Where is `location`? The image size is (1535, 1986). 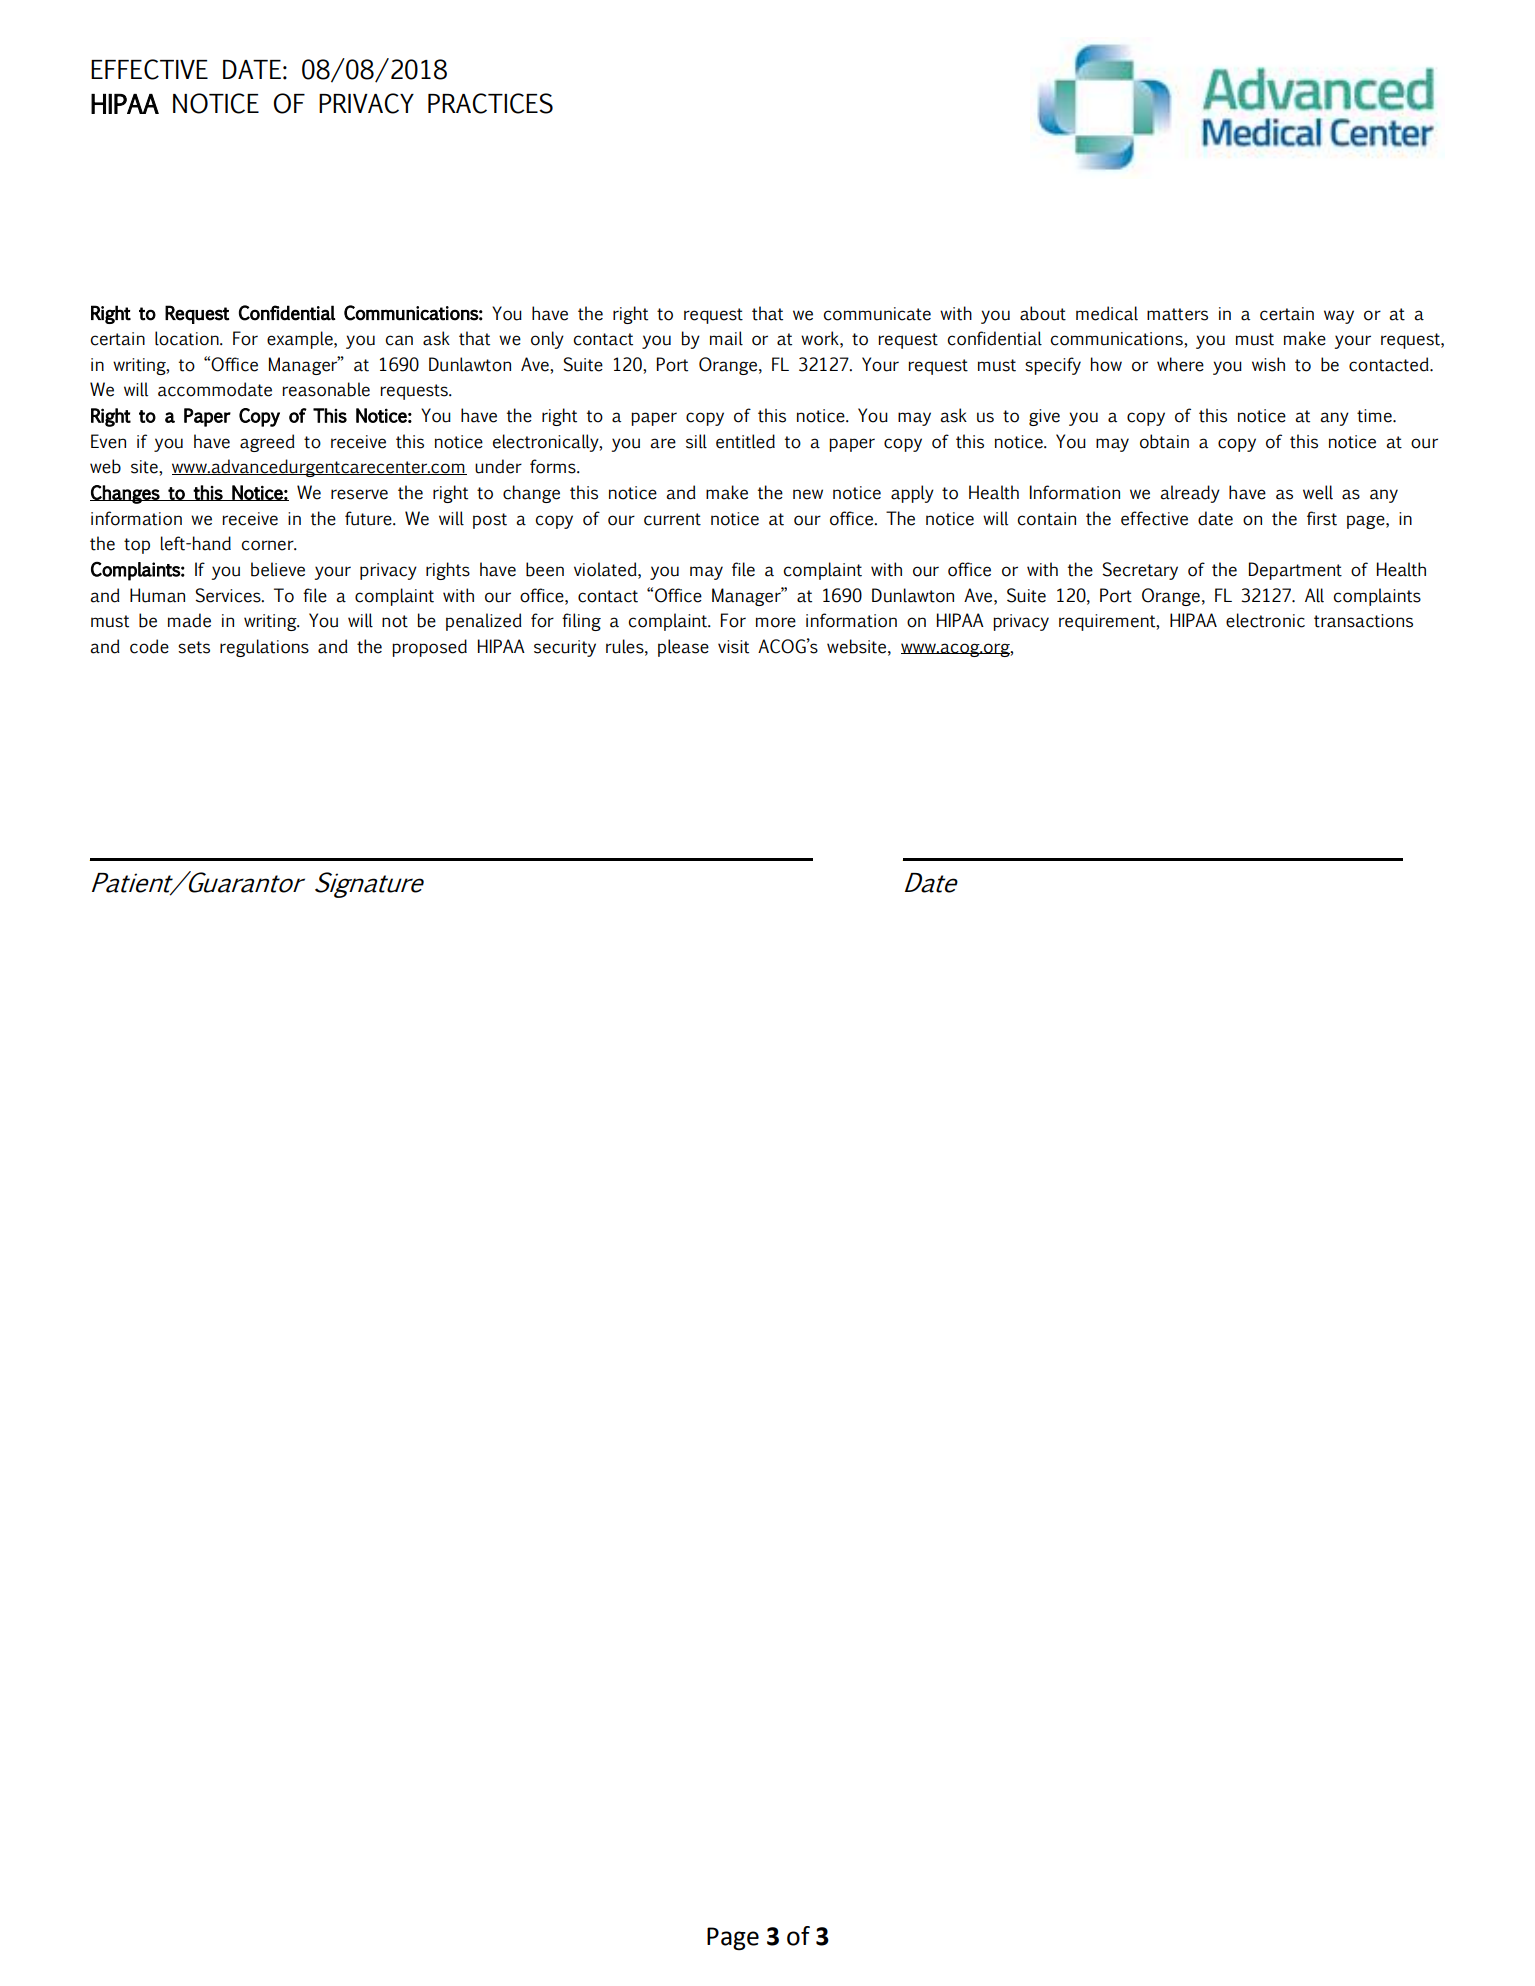
location is located at coordinates (188, 338).
